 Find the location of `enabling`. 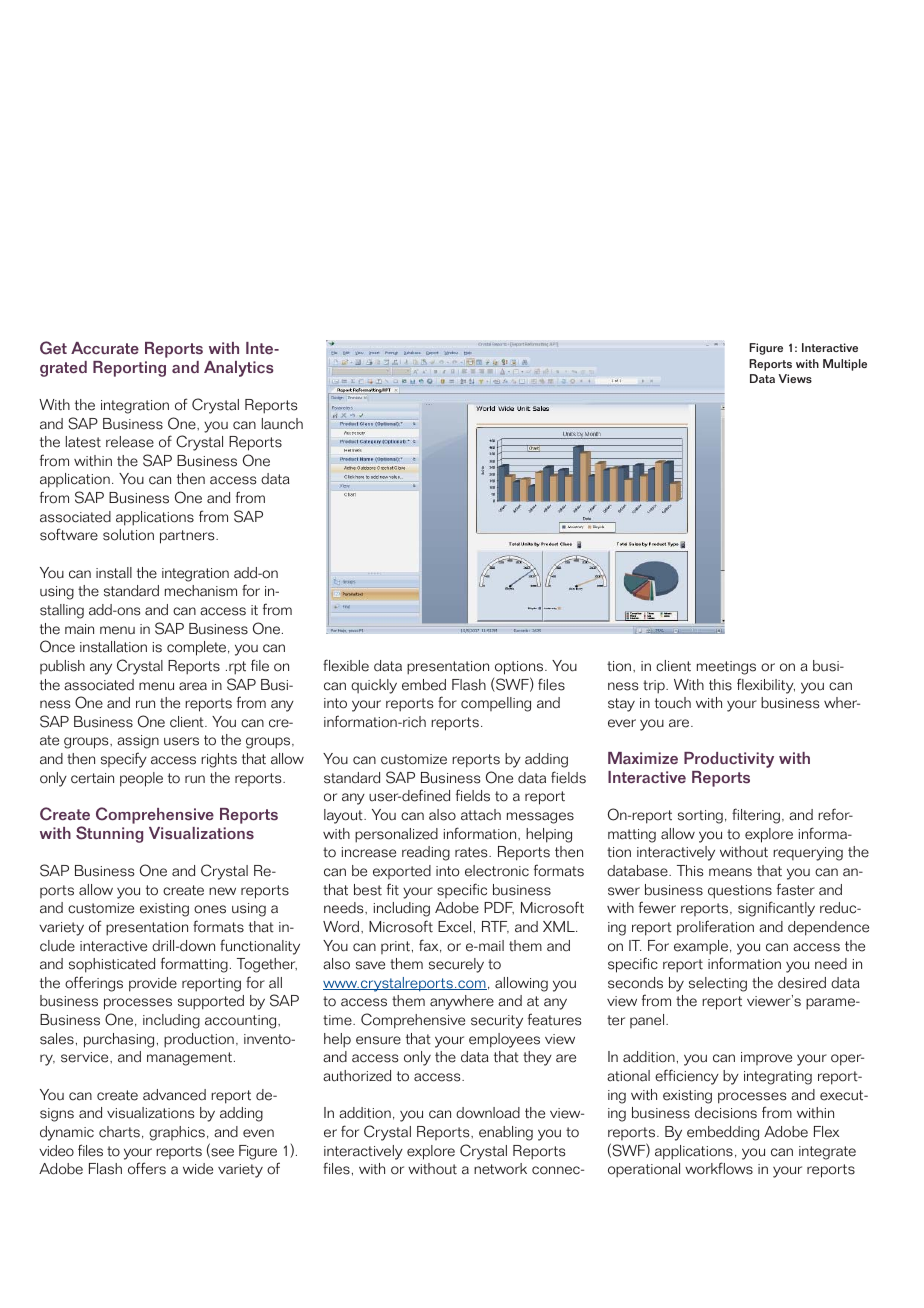

enabling is located at coordinates (506, 1133).
